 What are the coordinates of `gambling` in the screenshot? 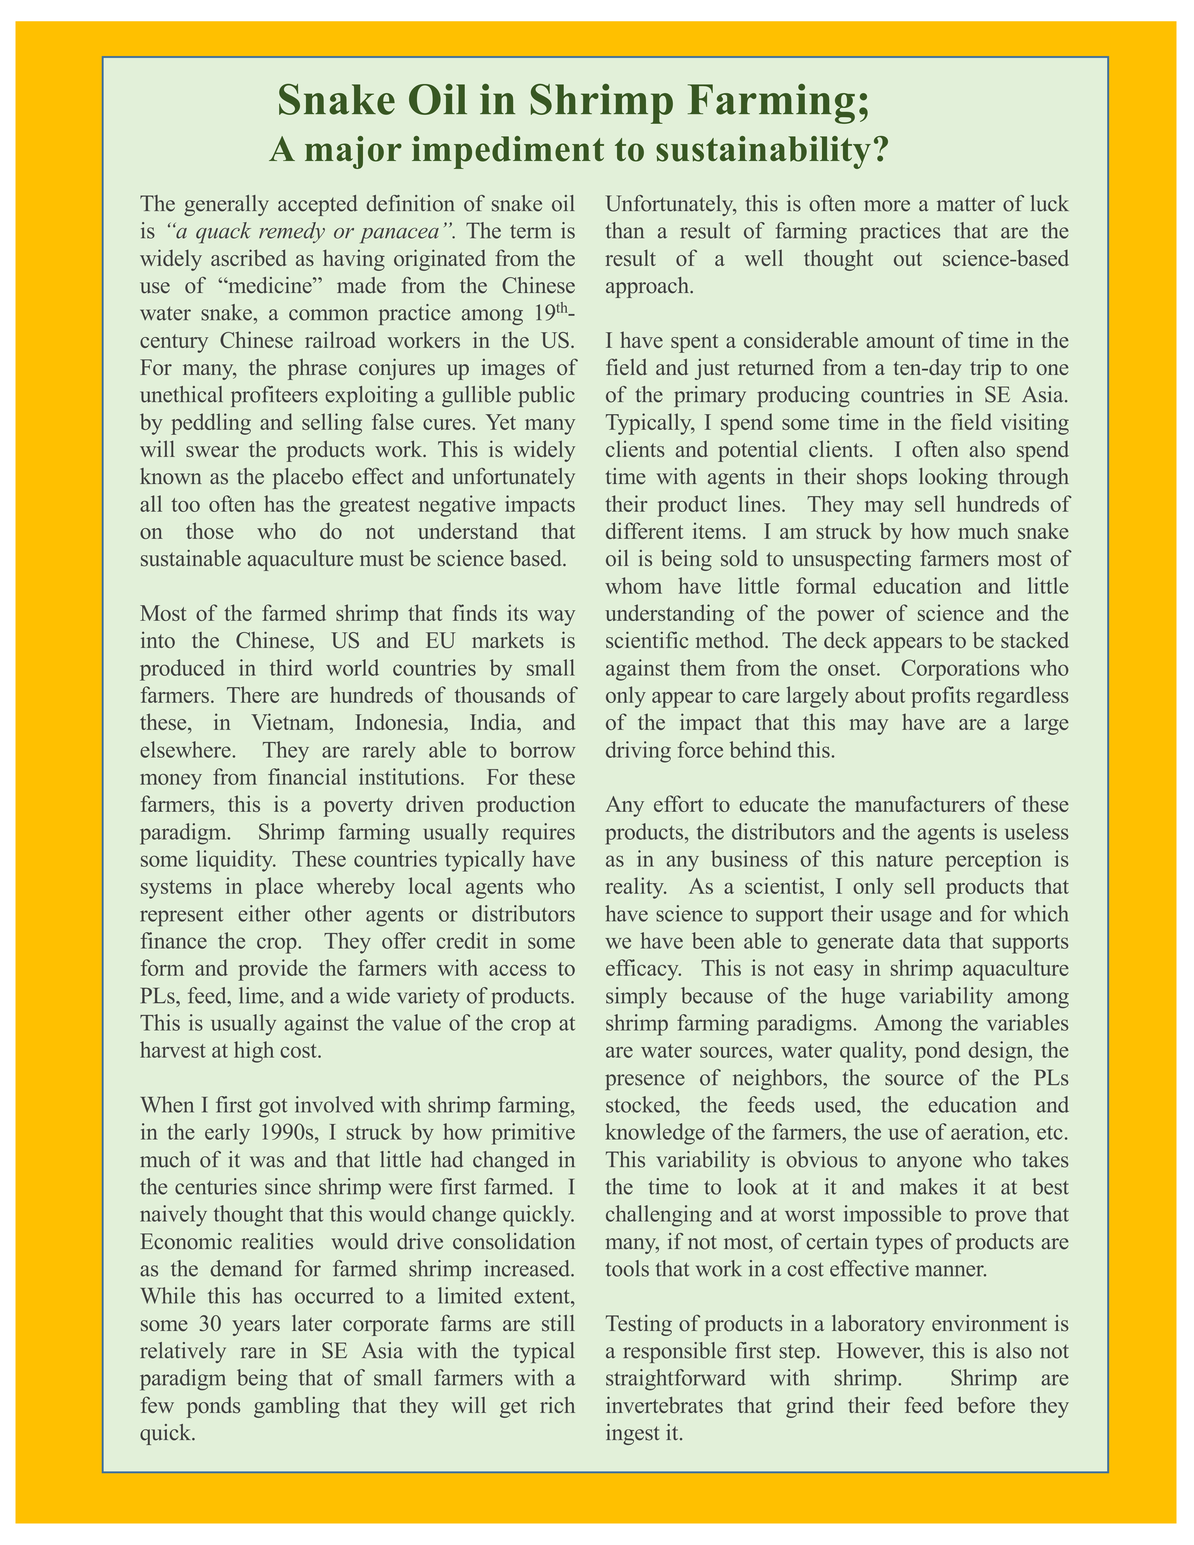 It's located at (297, 1407).
